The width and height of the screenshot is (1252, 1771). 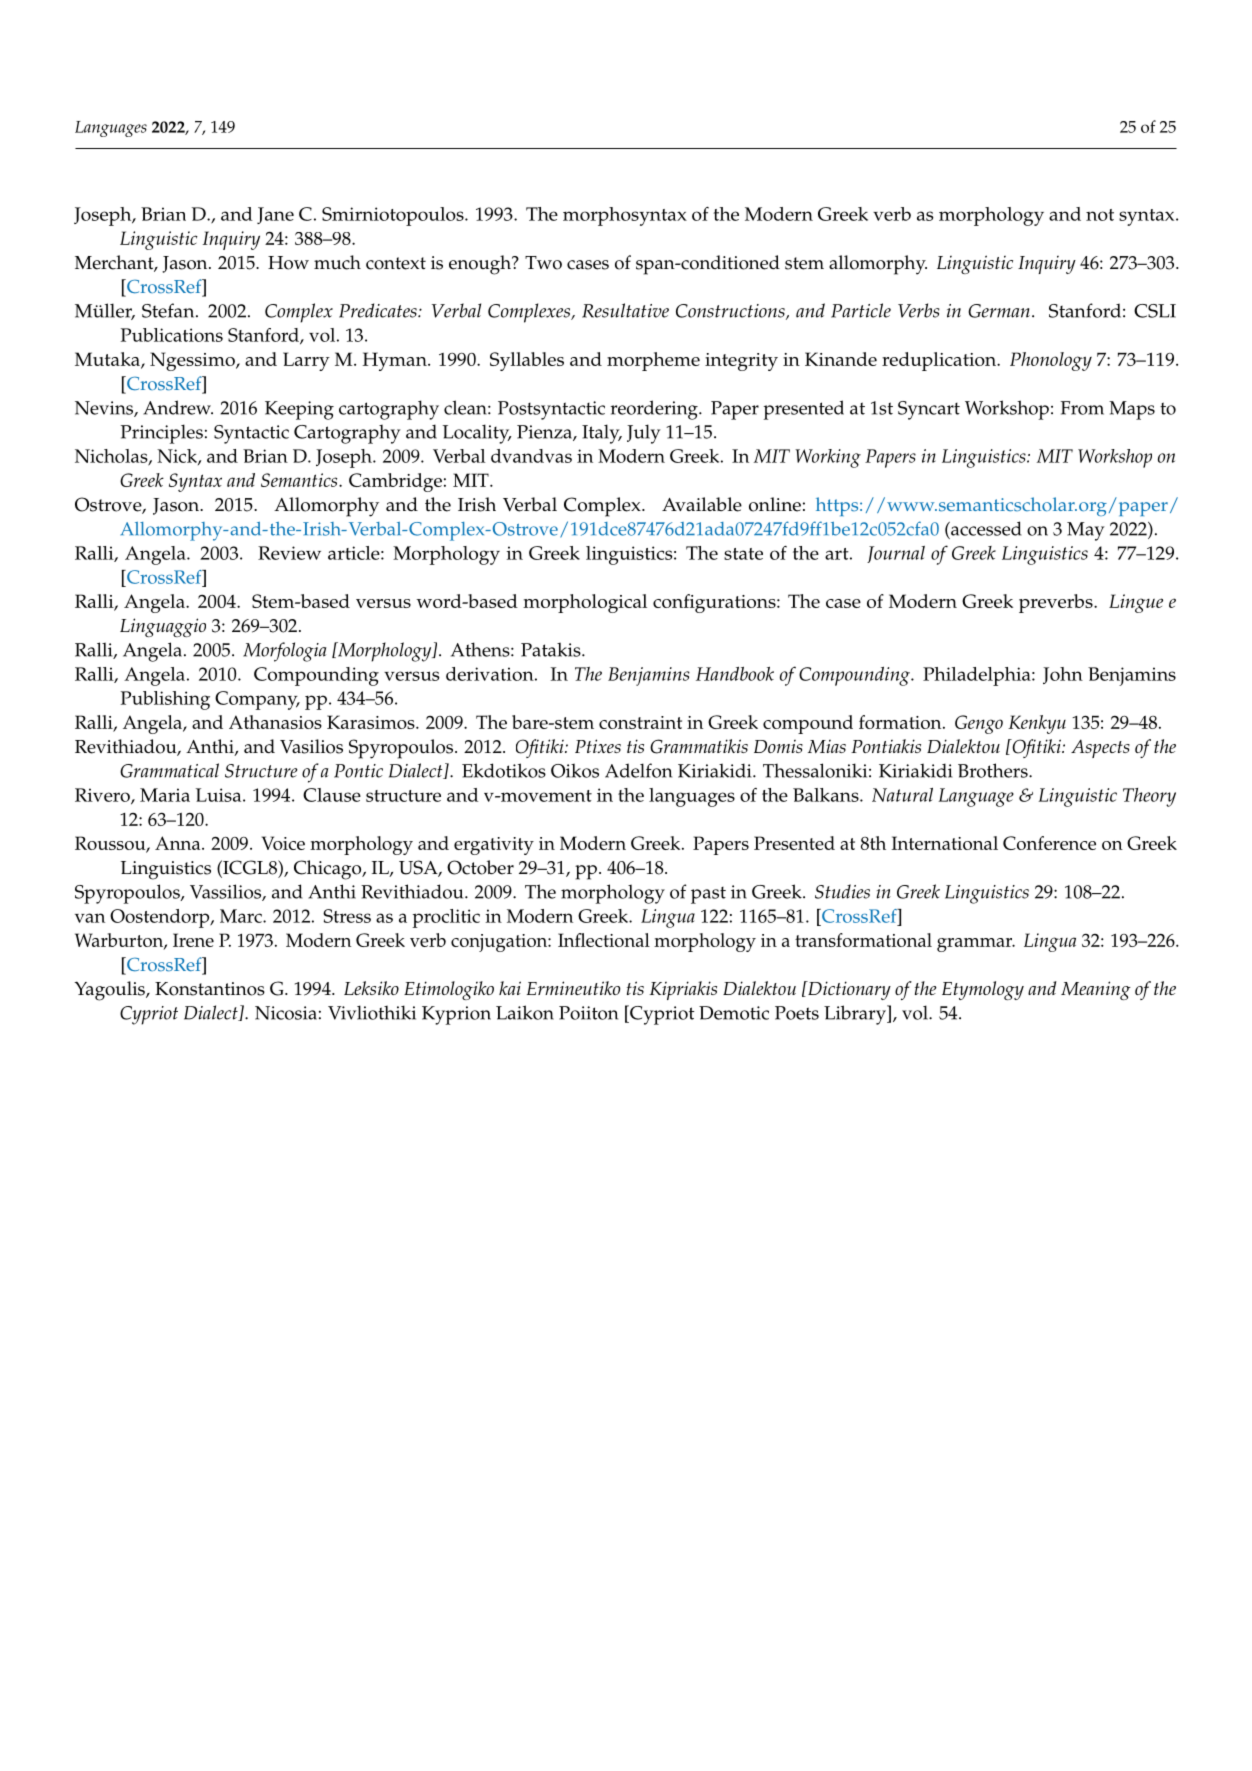 I want to click on Jane, so click(x=275, y=215).
